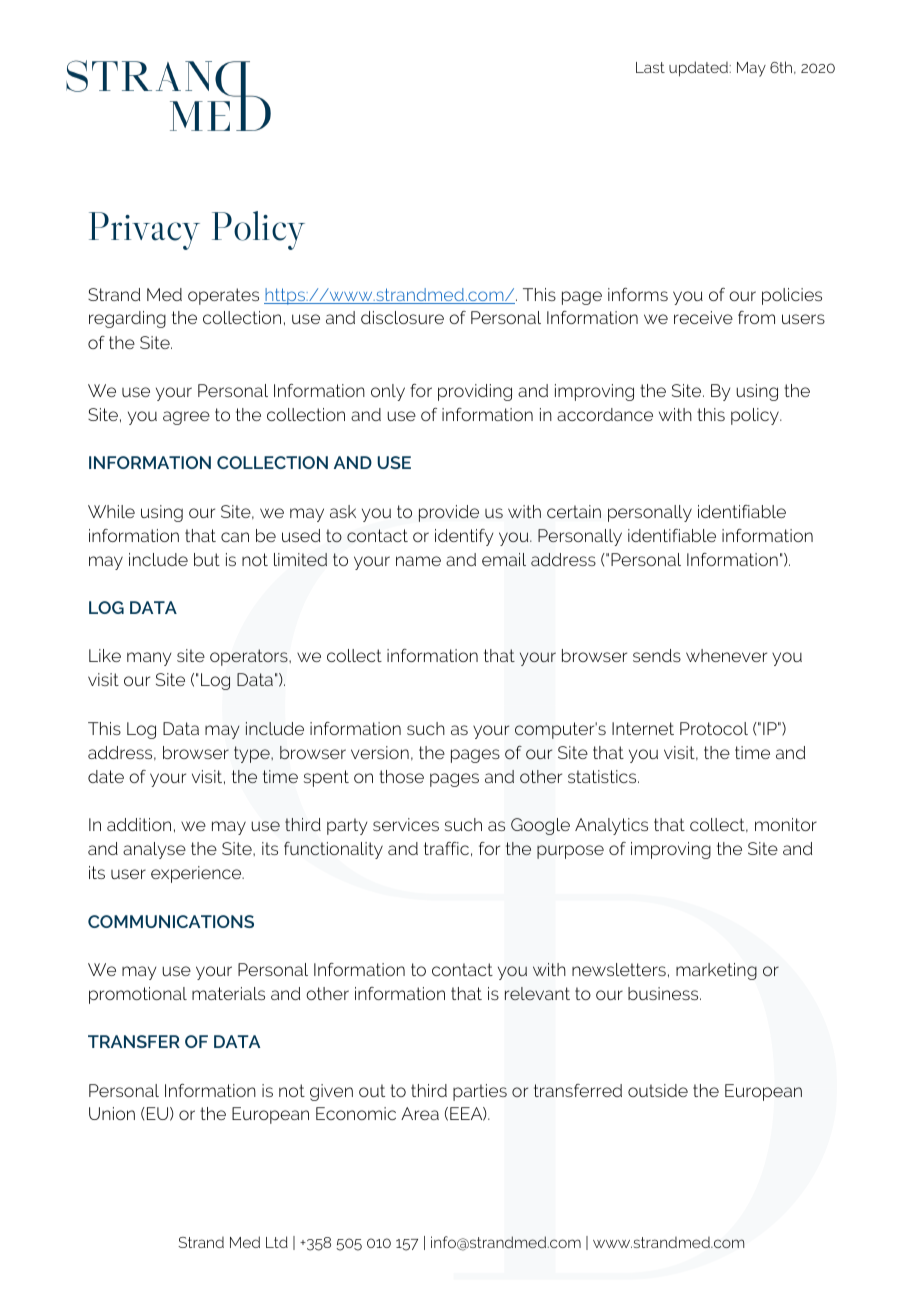 The width and height of the screenshot is (924, 1308). What do you see at coordinates (726, 655) in the screenshot?
I see `whenever` at bounding box center [726, 655].
